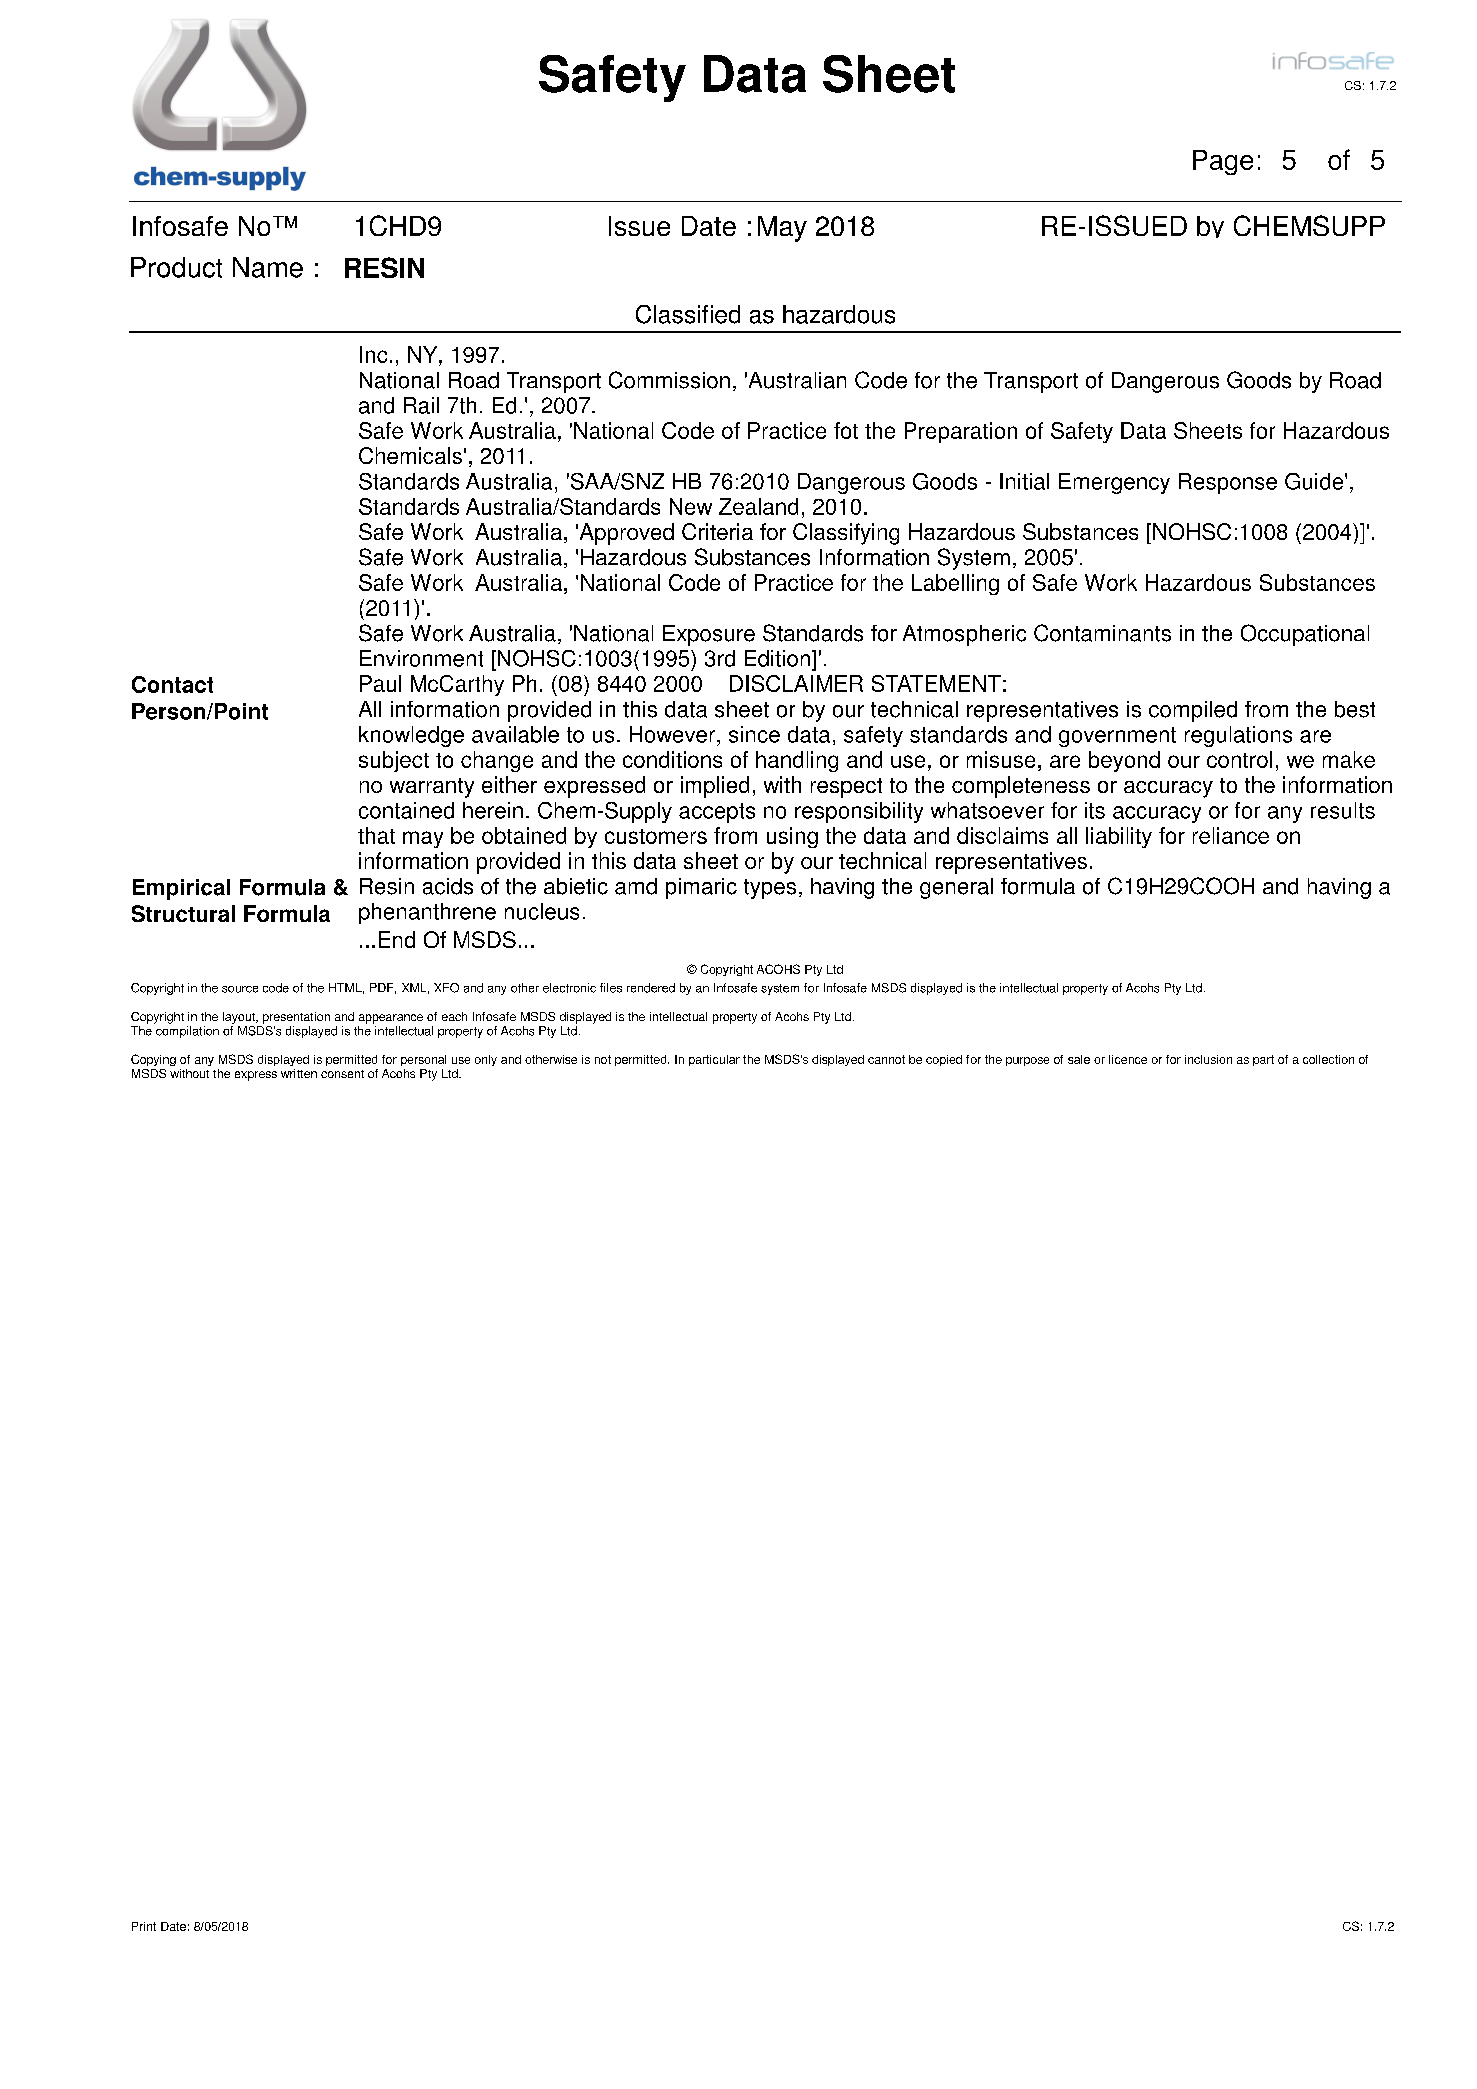 This screenshot has width=1477, height=2089. I want to click on written, so click(299, 1073).
